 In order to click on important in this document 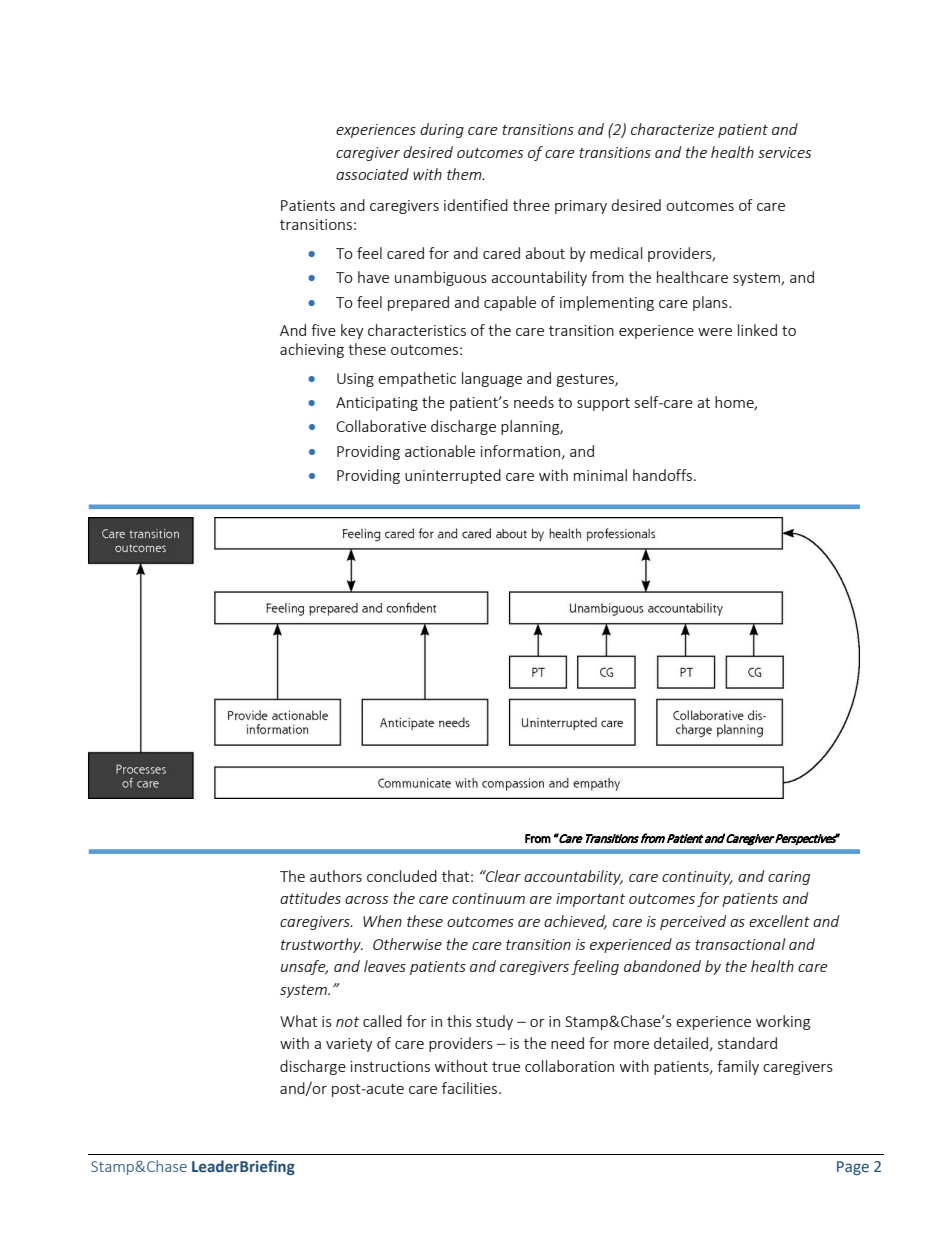, I will do `click(590, 900)`.
